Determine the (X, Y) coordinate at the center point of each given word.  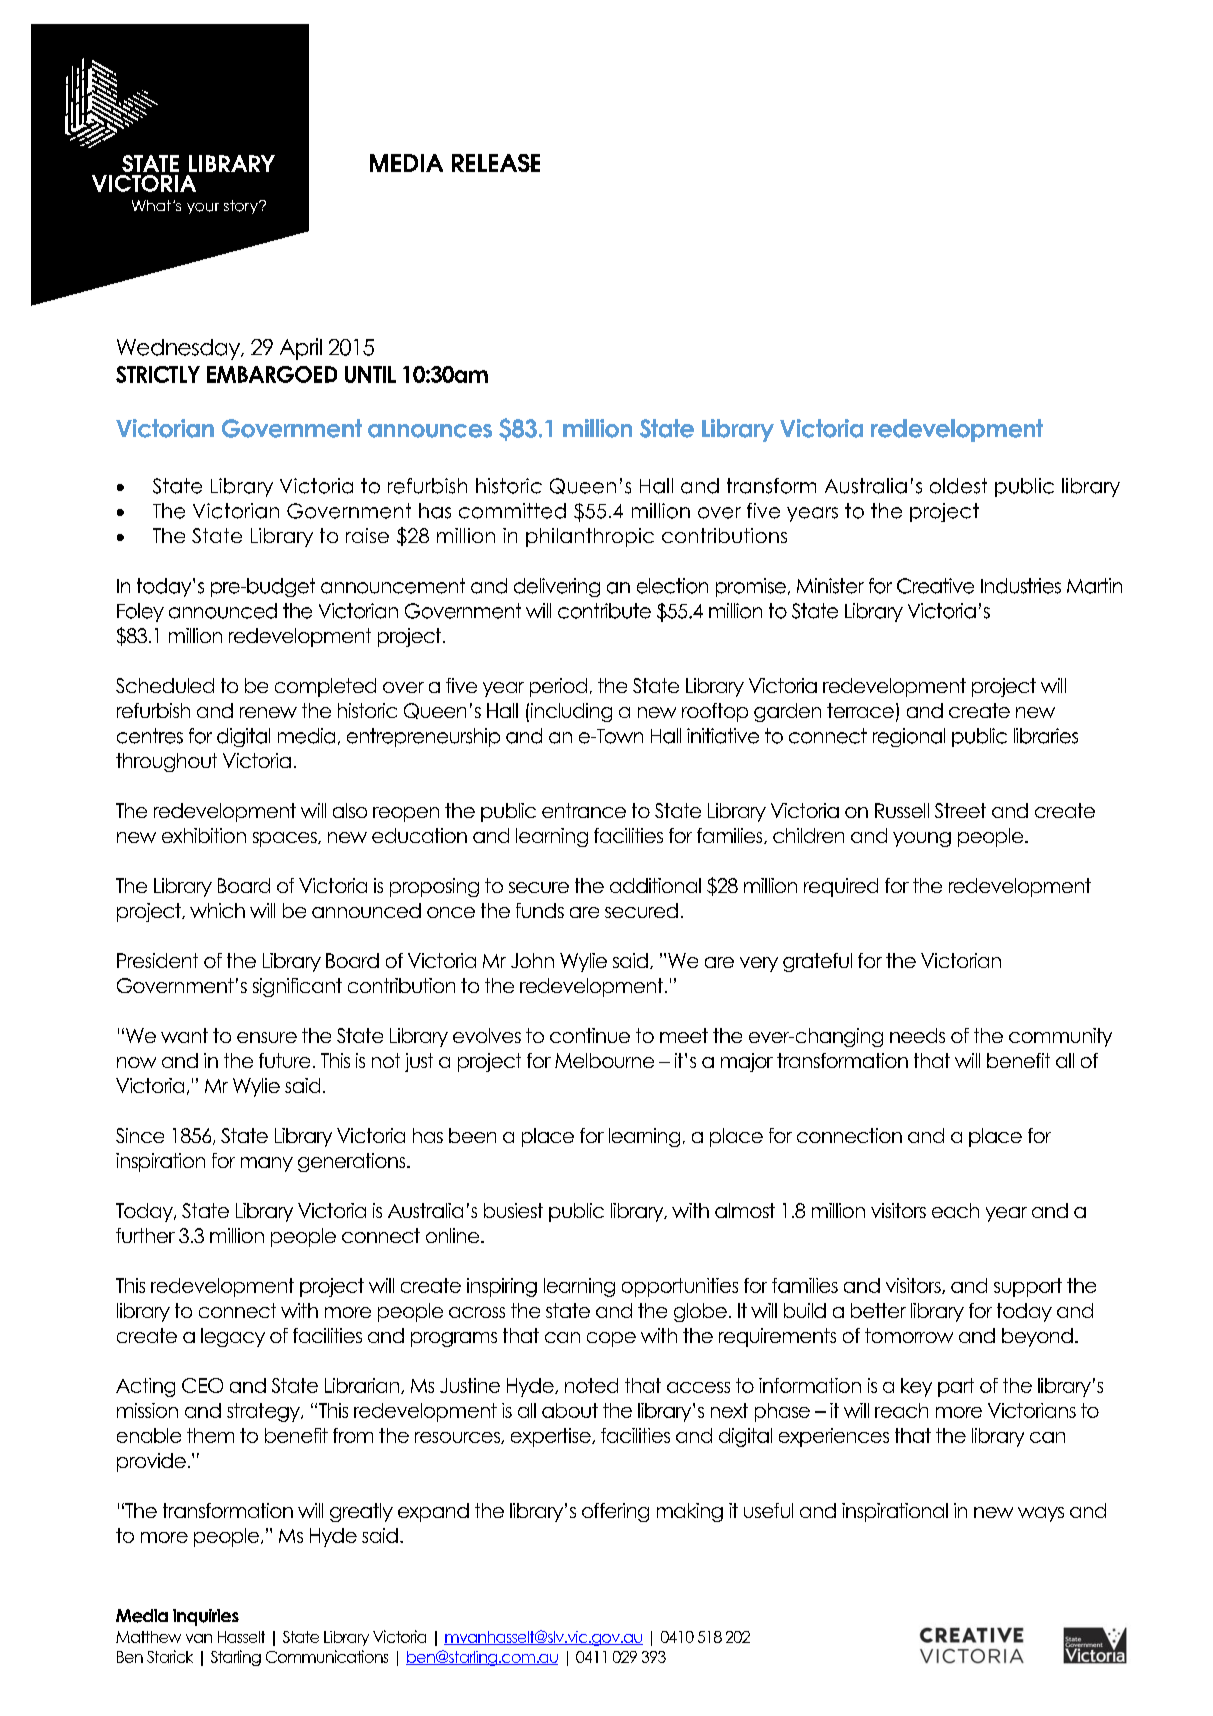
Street (960, 810)
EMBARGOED (272, 374)
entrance (584, 810)
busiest (513, 1210)
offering (615, 1512)
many (267, 1164)
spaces (286, 839)
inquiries (206, 1617)
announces (430, 431)
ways (1041, 1514)
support (1028, 1287)
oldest (958, 486)
